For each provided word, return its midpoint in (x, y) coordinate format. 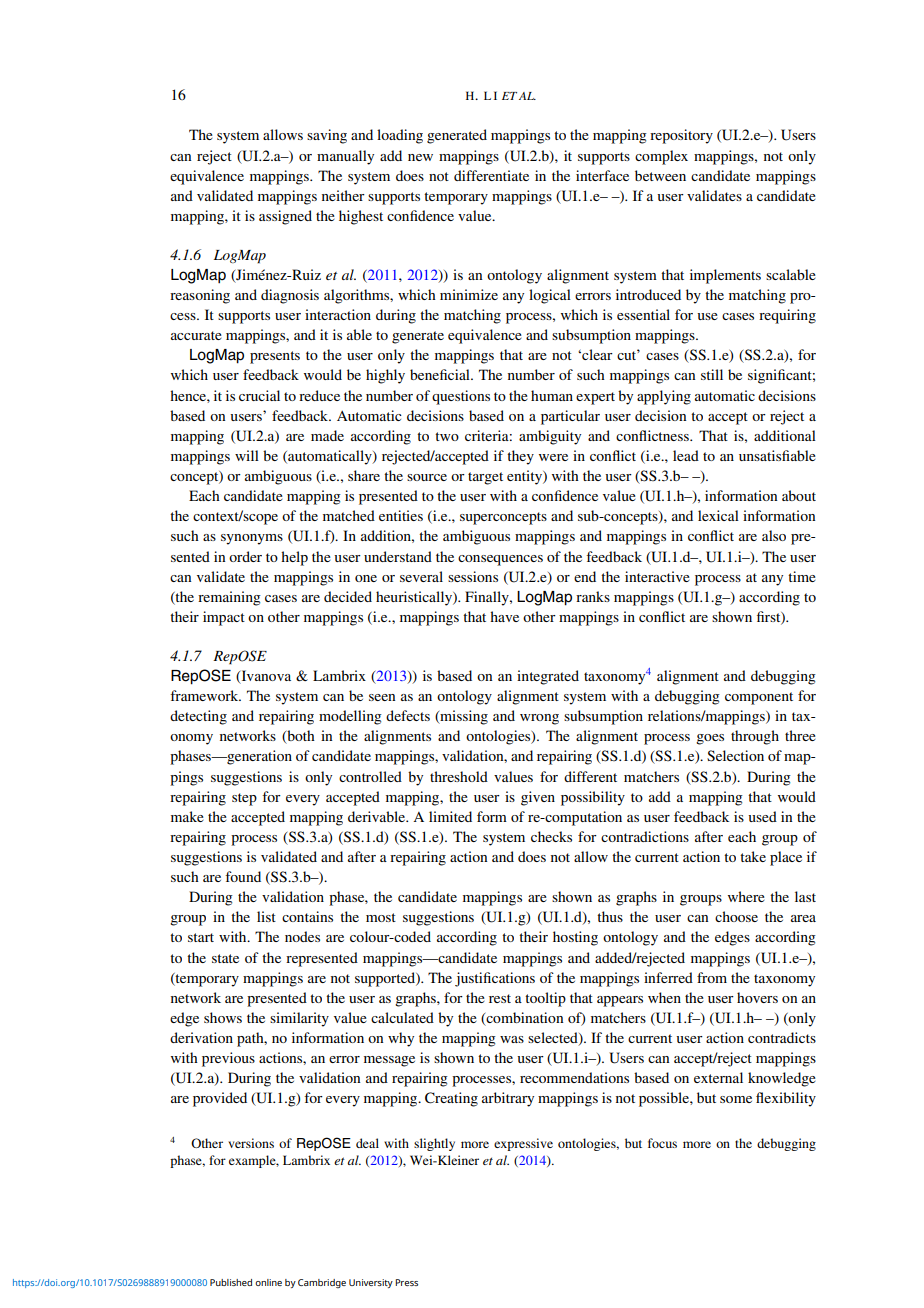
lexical (718, 515)
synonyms (252, 539)
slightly (434, 1144)
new (420, 157)
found (243, 876)
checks (551, 836)
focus (662, 1143)
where (746, 896)
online (268, 1282)
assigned (285, 217)
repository (681, 136)
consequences (500, 560)
